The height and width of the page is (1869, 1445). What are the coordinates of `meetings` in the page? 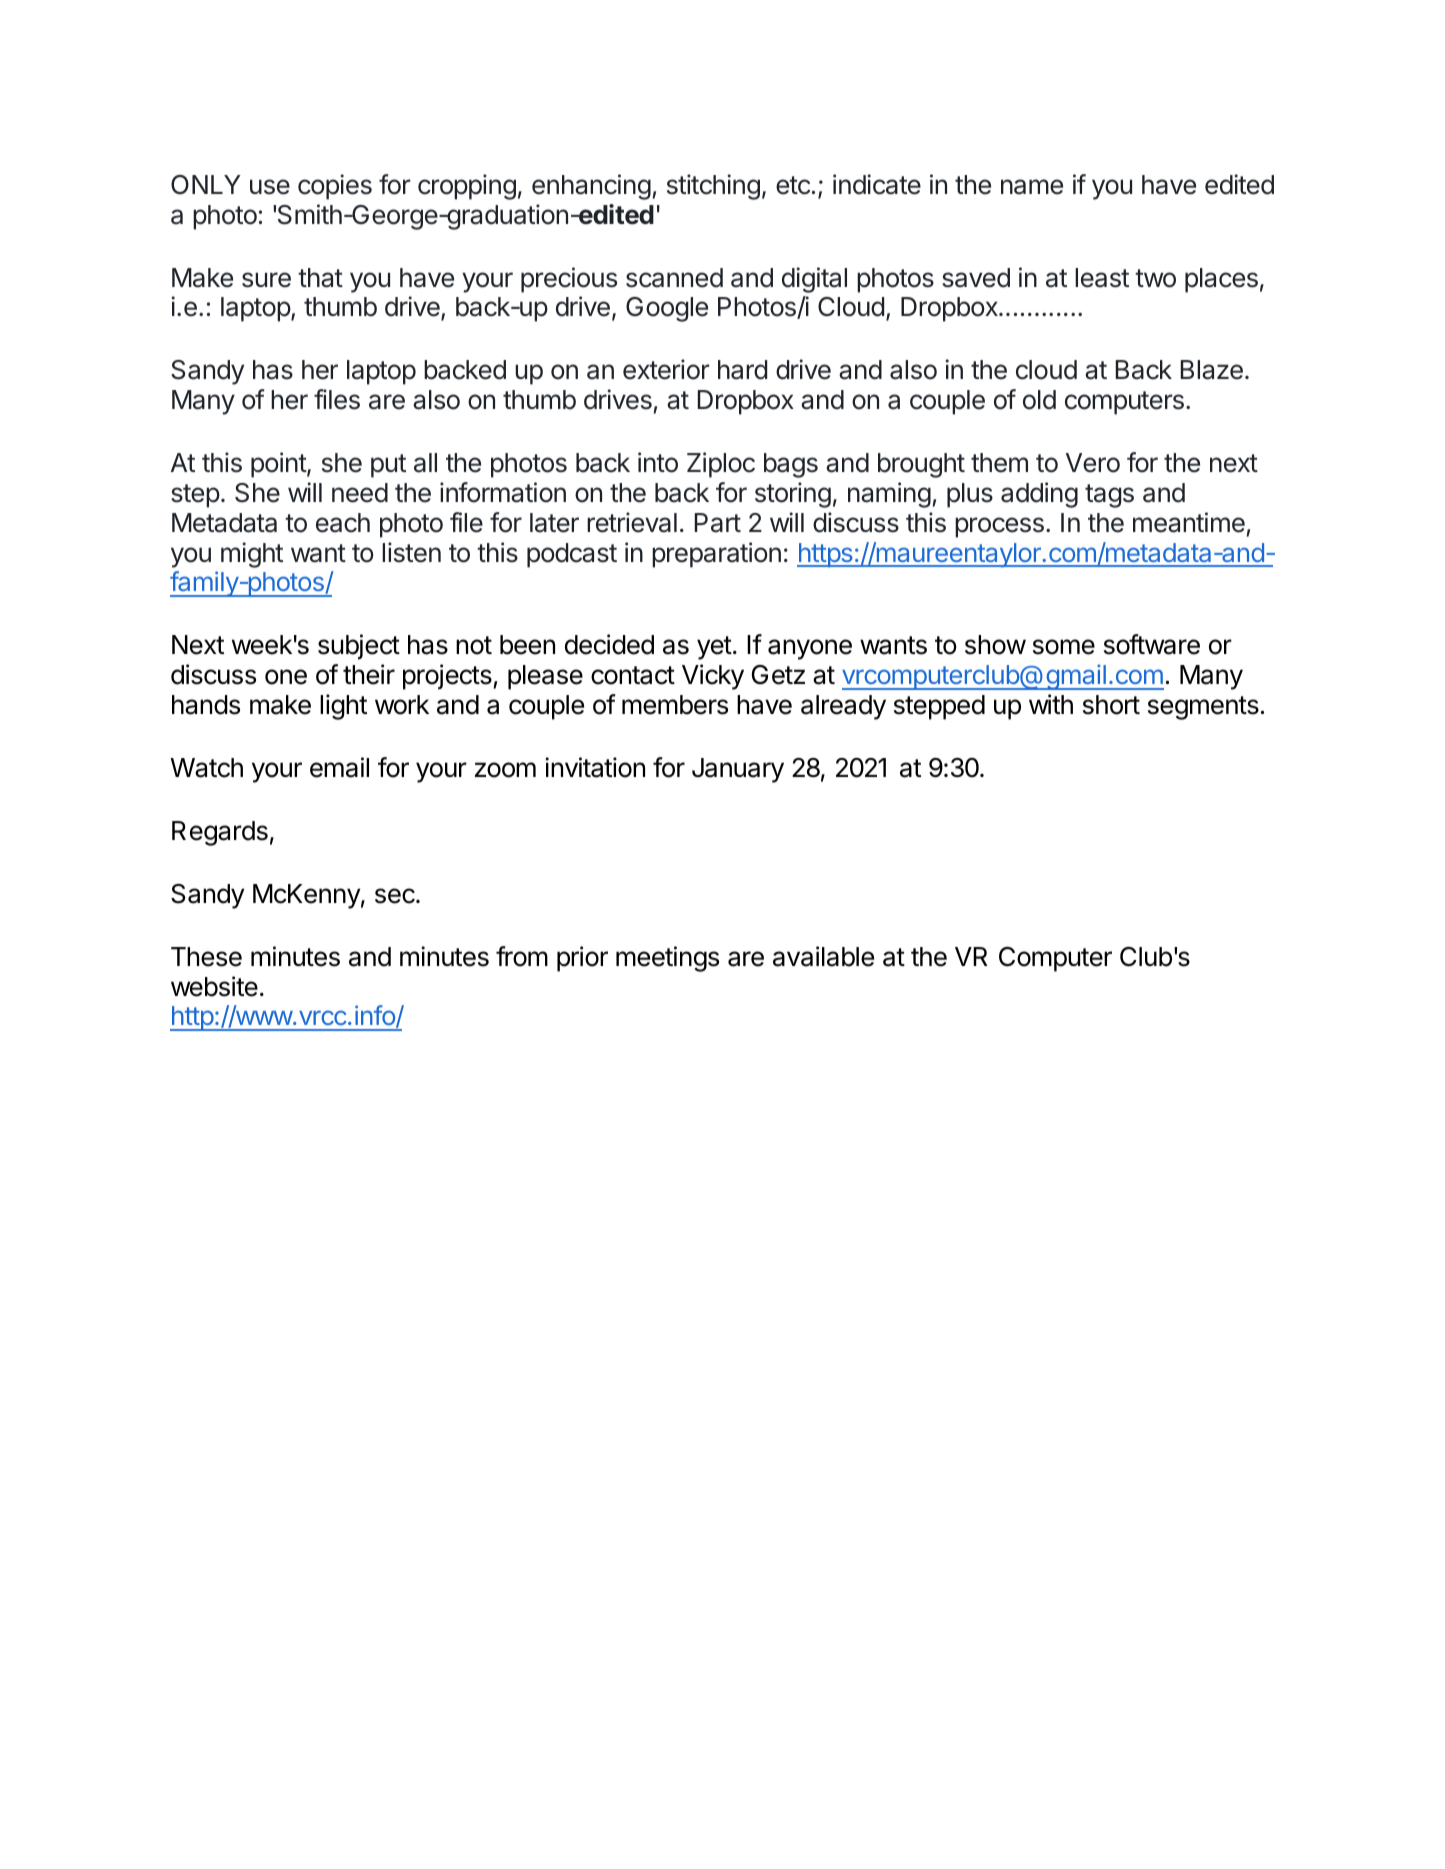 It's located at (667, 959).
